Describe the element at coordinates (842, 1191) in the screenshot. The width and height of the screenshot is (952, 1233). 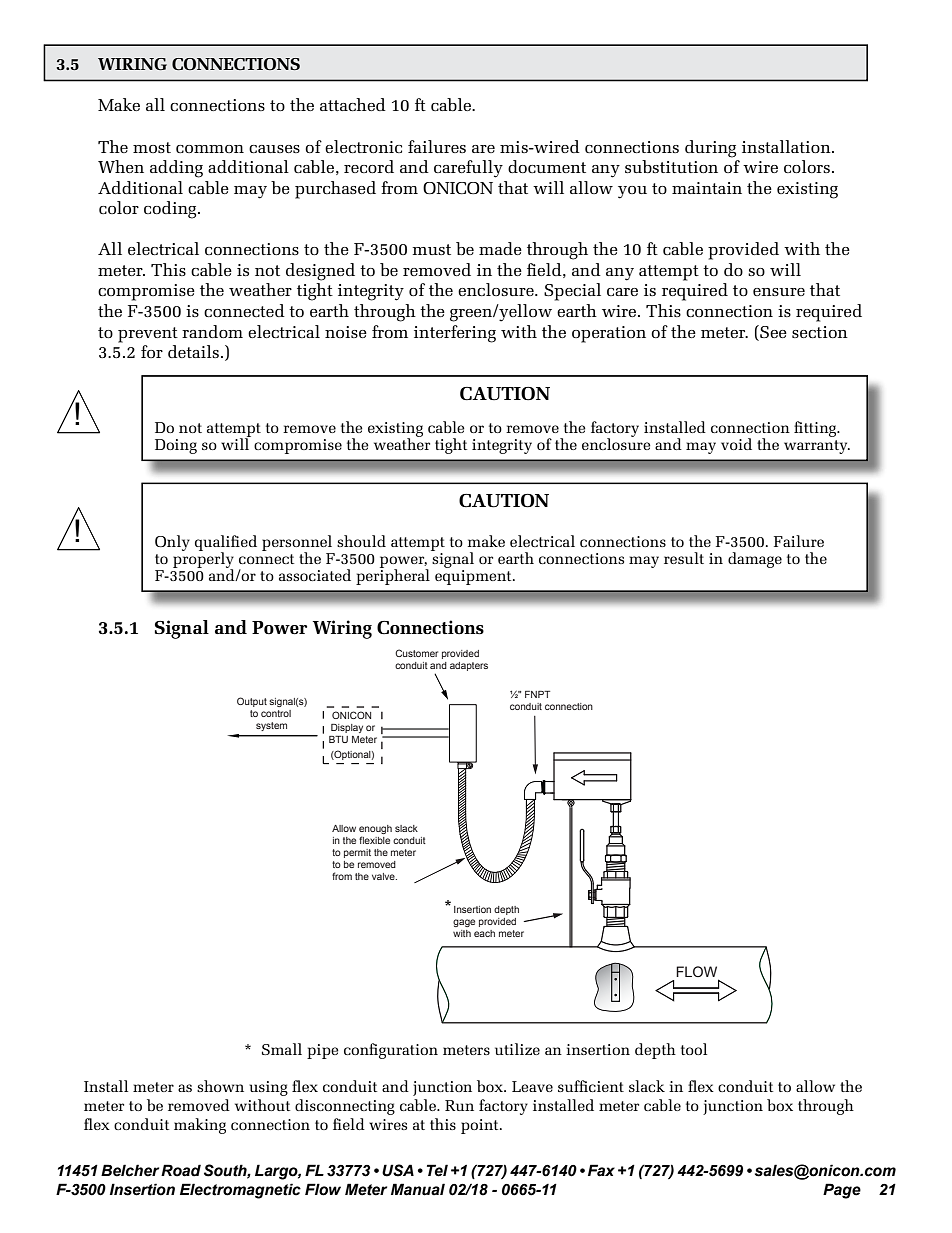
I see `Page` at that location.
